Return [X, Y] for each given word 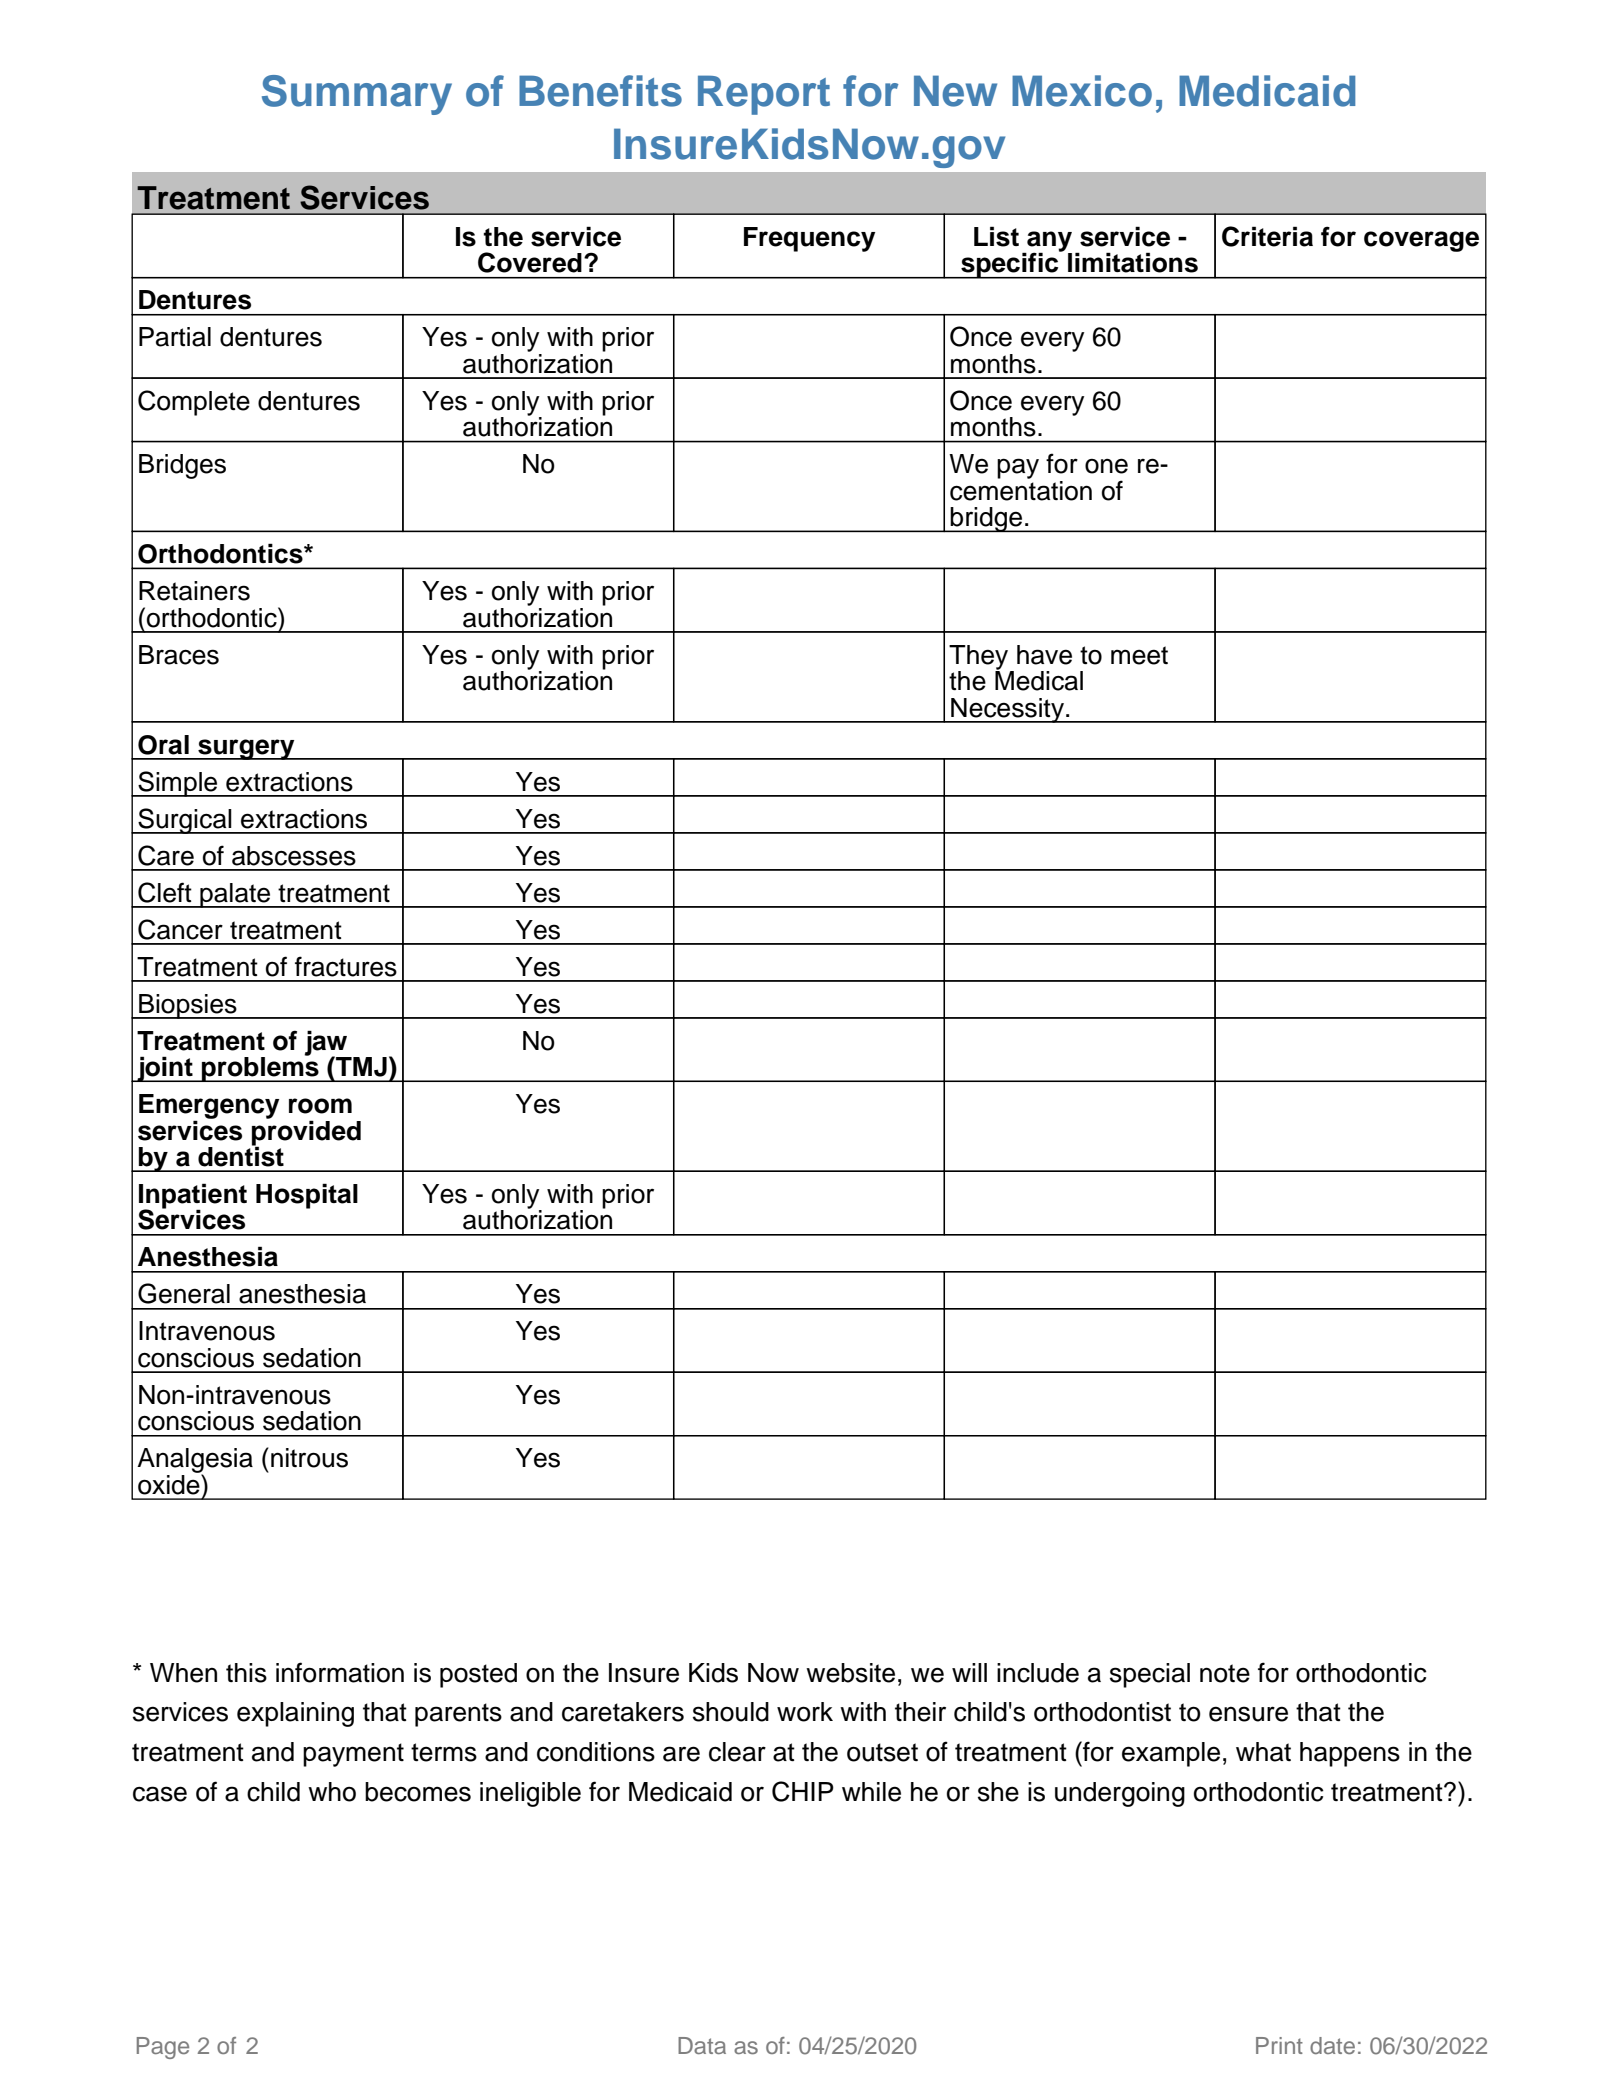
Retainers [194, 591]
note [1225, 1673]
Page [163, 2048]
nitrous [309, 1458]
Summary [357, 95]
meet [1139, 655]
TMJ [360, 1066]
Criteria [1267, 236]
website [850, 1673]
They [980, 658]
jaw [327, 1044]
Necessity [1007, 710]
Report [764, 95]
